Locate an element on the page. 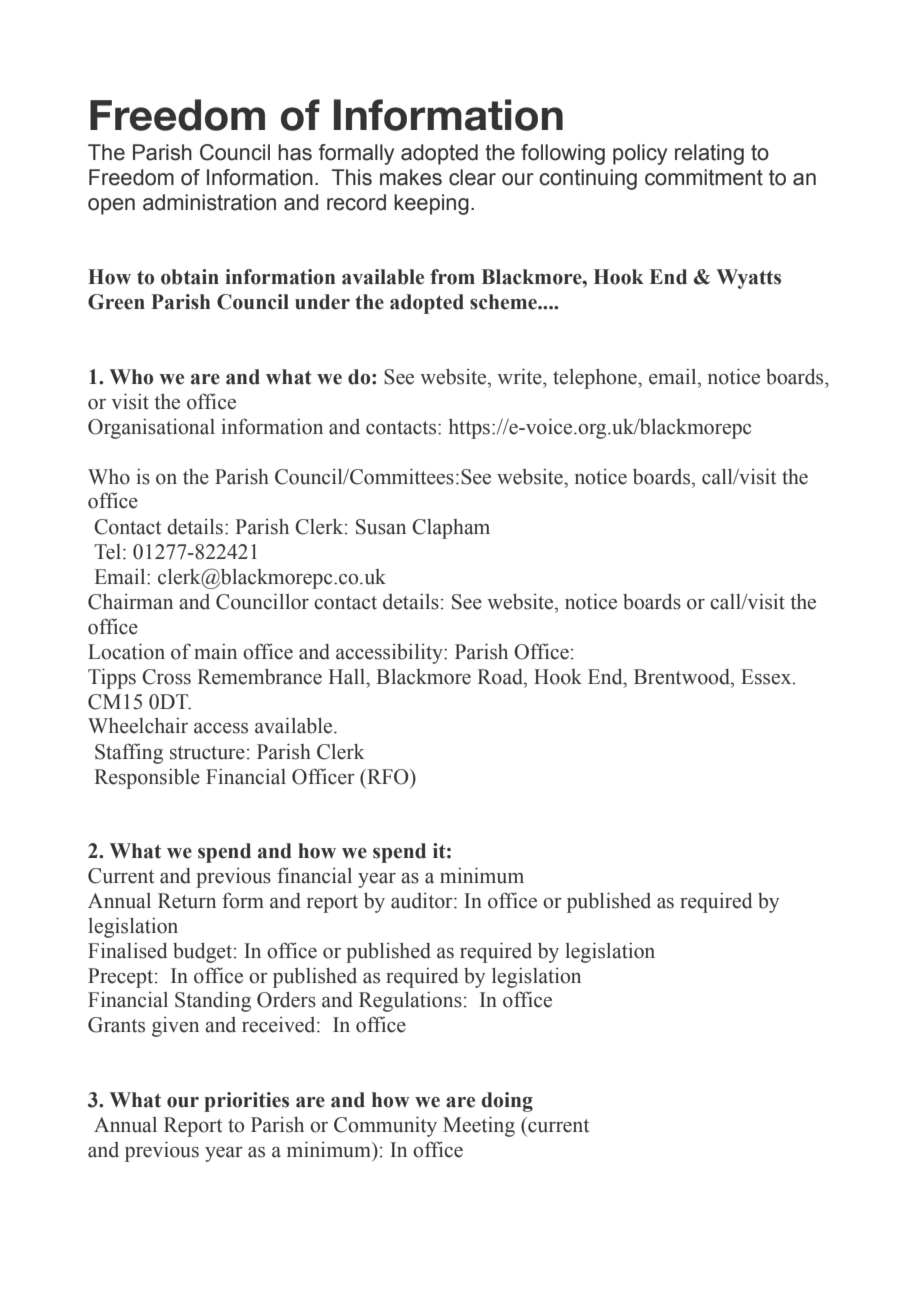 This document has width=924, height=1308. makes is located at coordinates (411, 177).
